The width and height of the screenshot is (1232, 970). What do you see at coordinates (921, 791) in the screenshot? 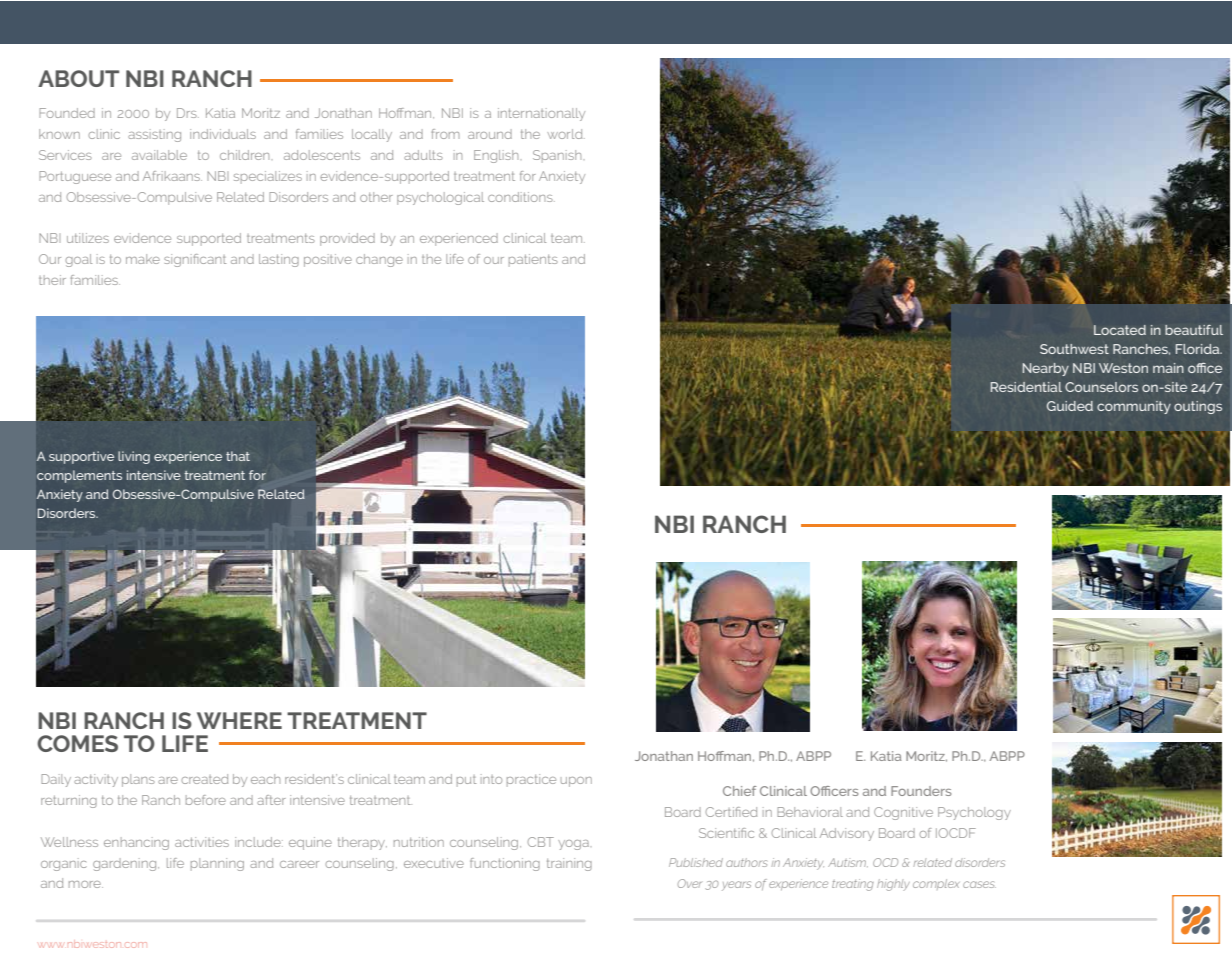
I see `Founders` at bounding box center [921, 791].
